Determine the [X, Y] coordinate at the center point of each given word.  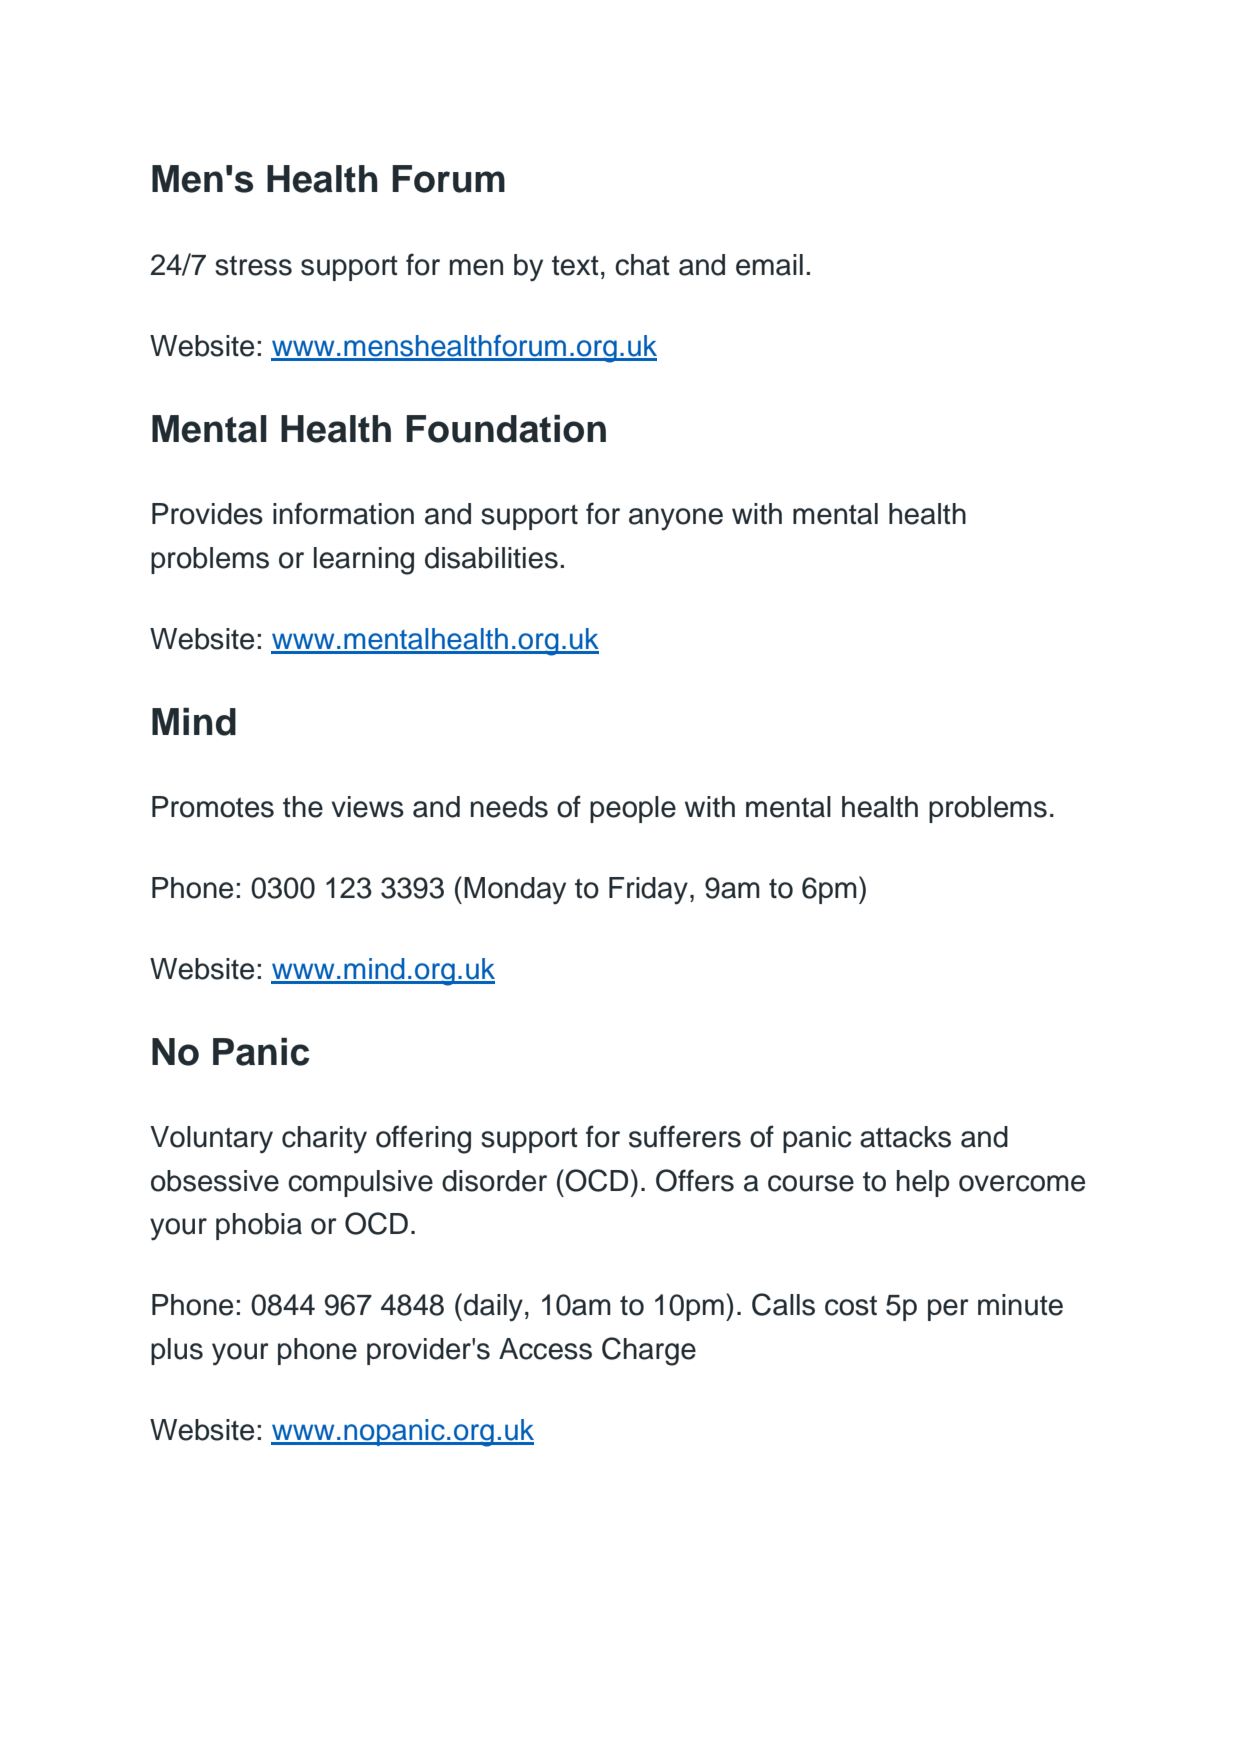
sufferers [685, 1136]
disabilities [491, 558]
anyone [676, 519]
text [575, 265]
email [769, 265]
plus [177, 1351]
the [303, 807]
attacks [905, 1137]
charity [324, 1140]
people [633, 809]
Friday [648, 891]
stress [253, 266]
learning [364, 561]
